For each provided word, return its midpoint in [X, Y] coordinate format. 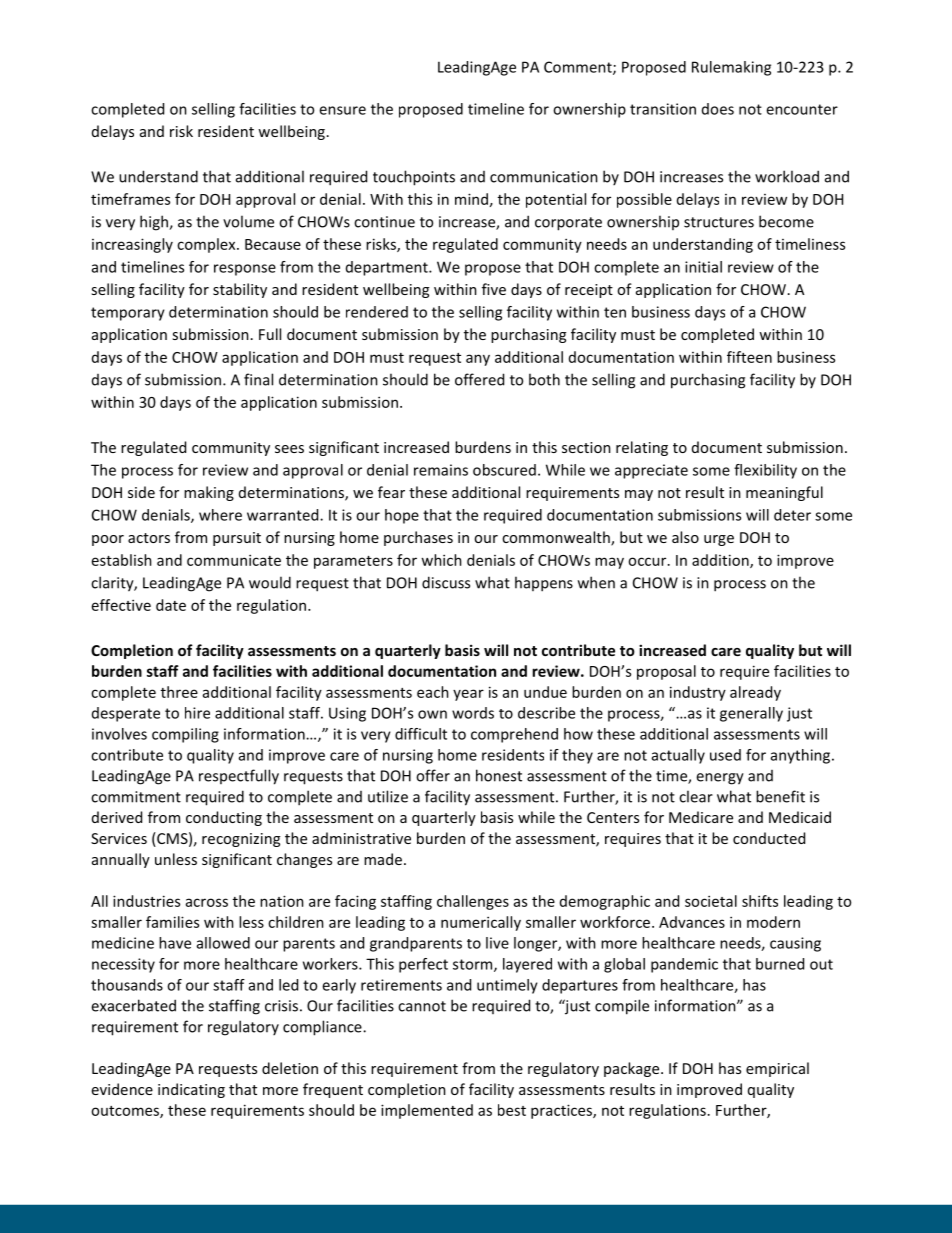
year [468, 695]
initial [703, 267]
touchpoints [414, 178]
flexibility [765, 471]
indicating [191, 1090]
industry [698, 693]
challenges [473, 902]
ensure [342, 110]
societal [711, 901]
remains [441, 470]
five [494, 289]
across [207, 902]
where [220, 515]
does [718, 109]
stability [240, 290]
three [179, 692]
